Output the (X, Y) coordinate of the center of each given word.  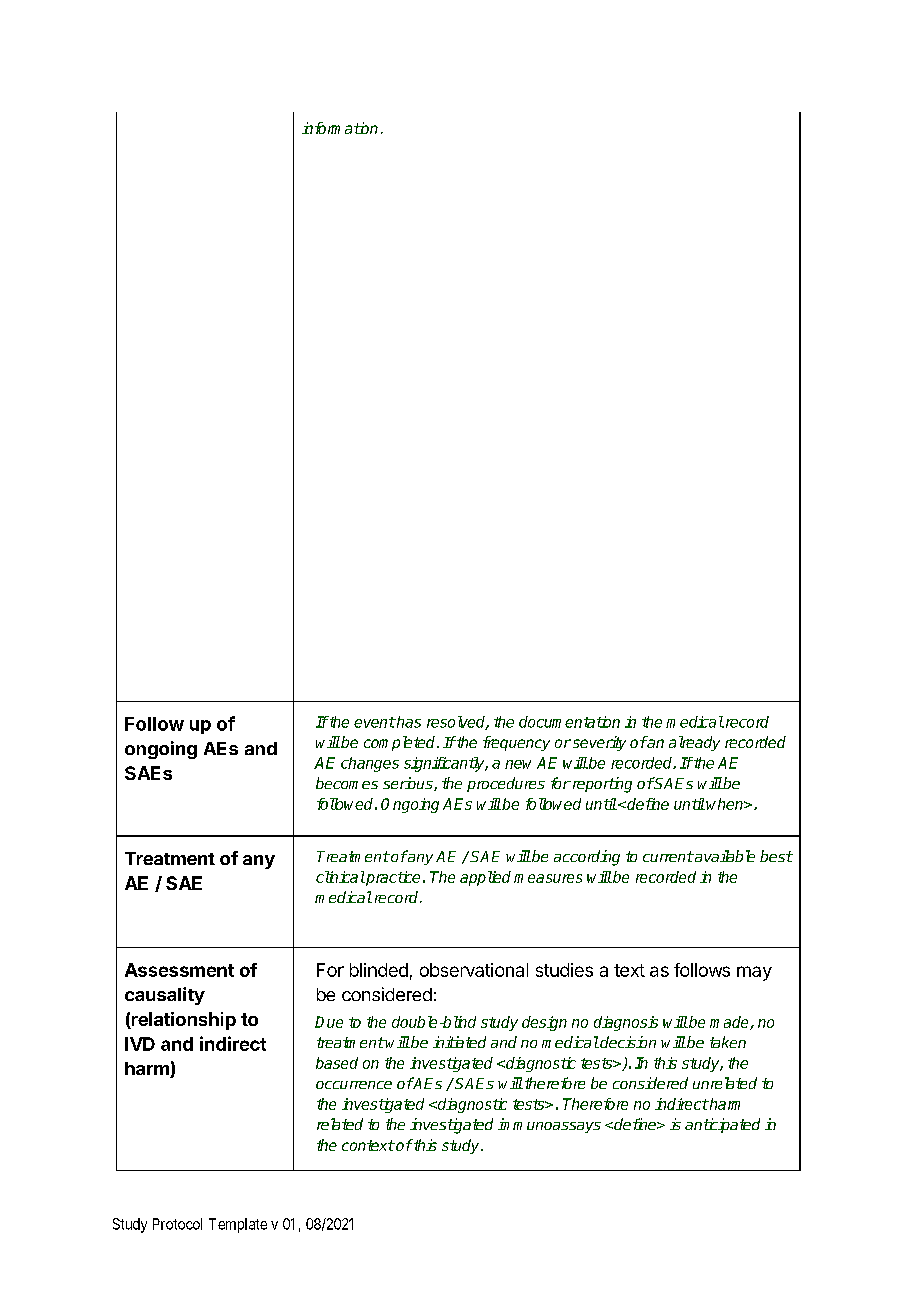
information (340, 128)
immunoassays (549, 1125)
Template (238, 1225)
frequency (516, 743)
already (694, 743)
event (375, 722)
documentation (569, 722)
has (408, 722)
